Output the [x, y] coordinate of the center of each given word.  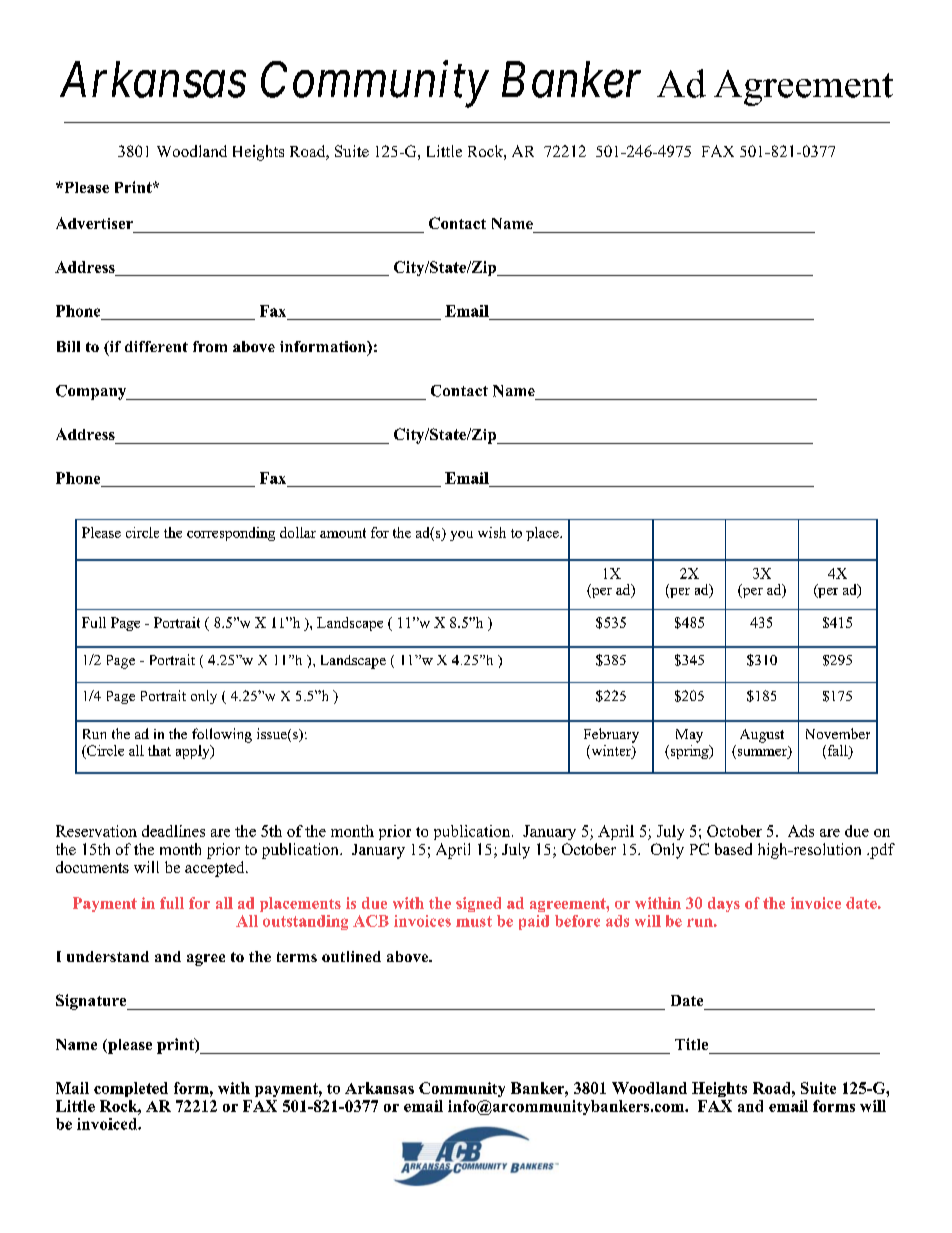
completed [131, 1089]
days [724, 904]
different [156, 346]
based [733, 849]
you [461, 536]
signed [478, 904]
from [210, 346]
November [838, 733]
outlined [351, 956]
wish [492, 532]
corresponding [231, 534]
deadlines [173, 831]
